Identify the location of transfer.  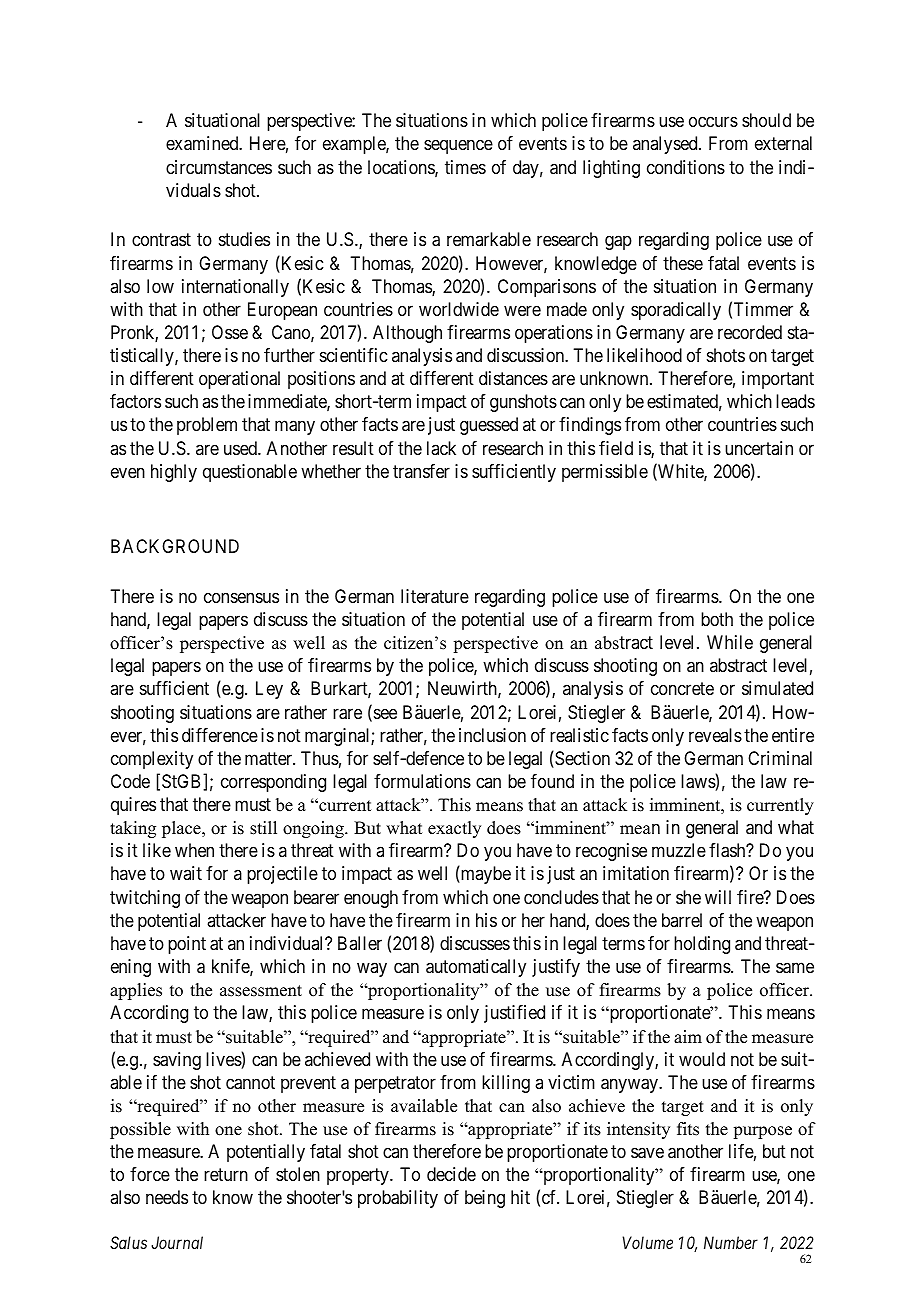
(421, 471).
